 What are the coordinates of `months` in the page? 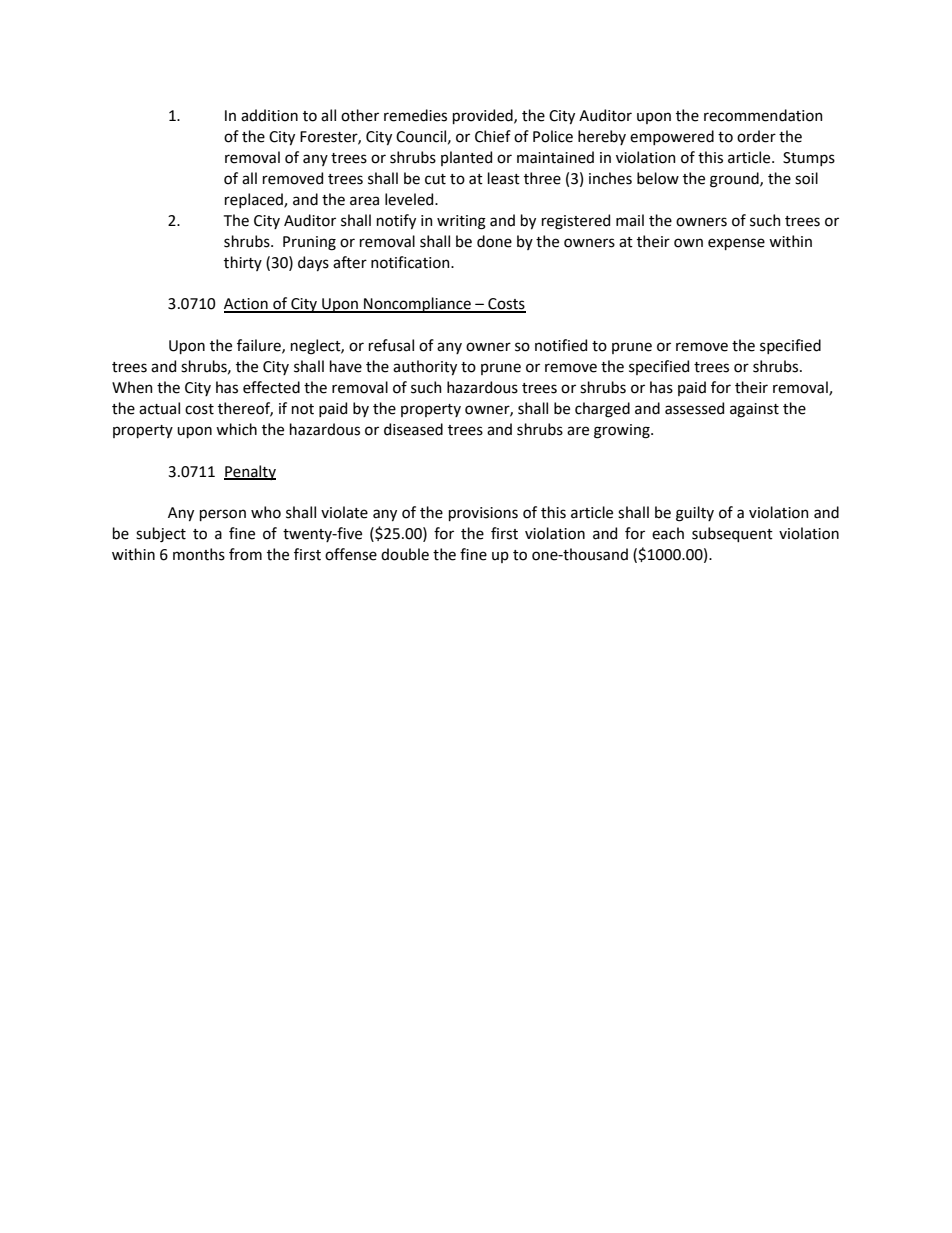 It's located at (199, 554).
